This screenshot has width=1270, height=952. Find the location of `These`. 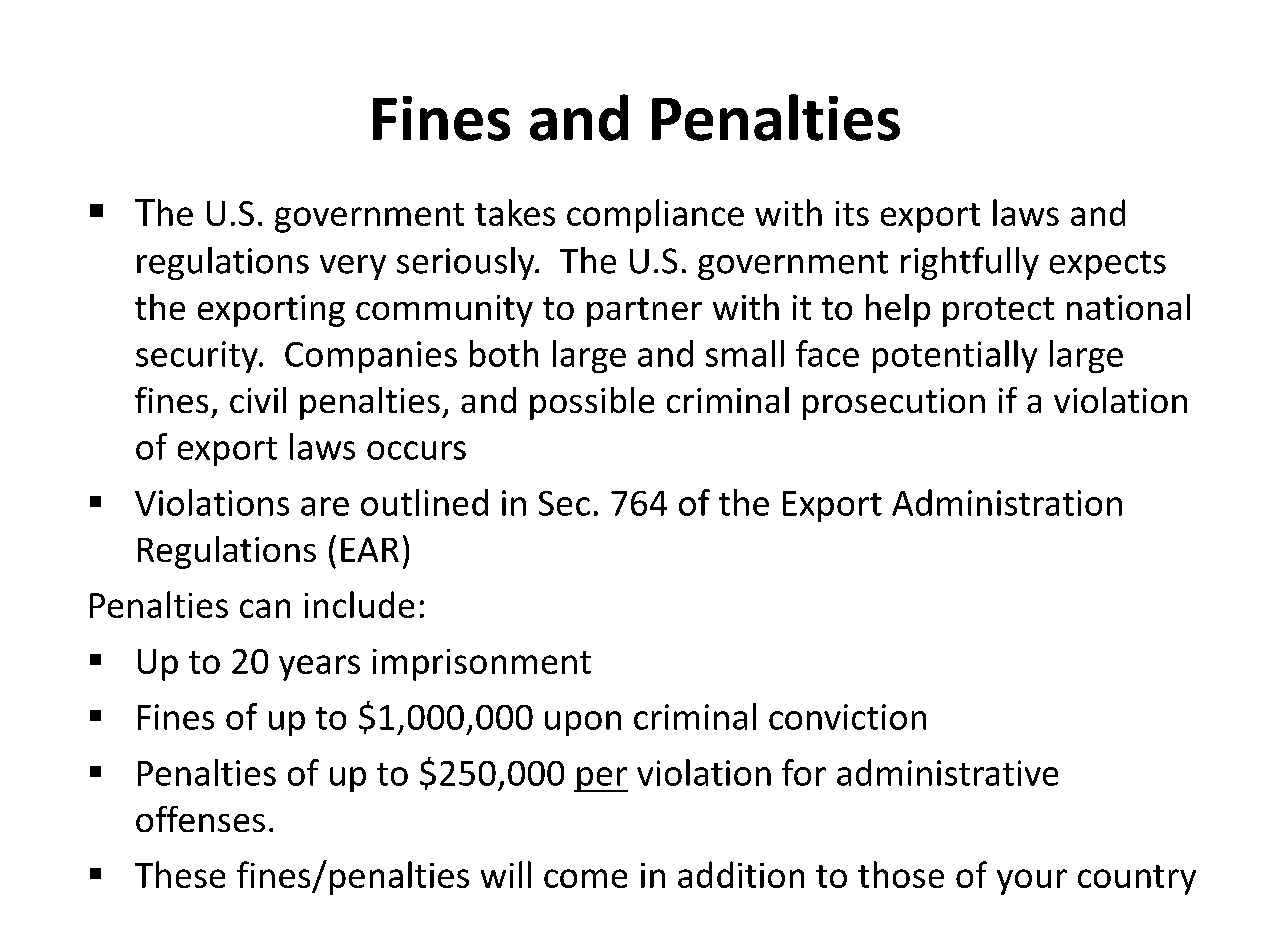

These is located at coordinates (180, 874).
